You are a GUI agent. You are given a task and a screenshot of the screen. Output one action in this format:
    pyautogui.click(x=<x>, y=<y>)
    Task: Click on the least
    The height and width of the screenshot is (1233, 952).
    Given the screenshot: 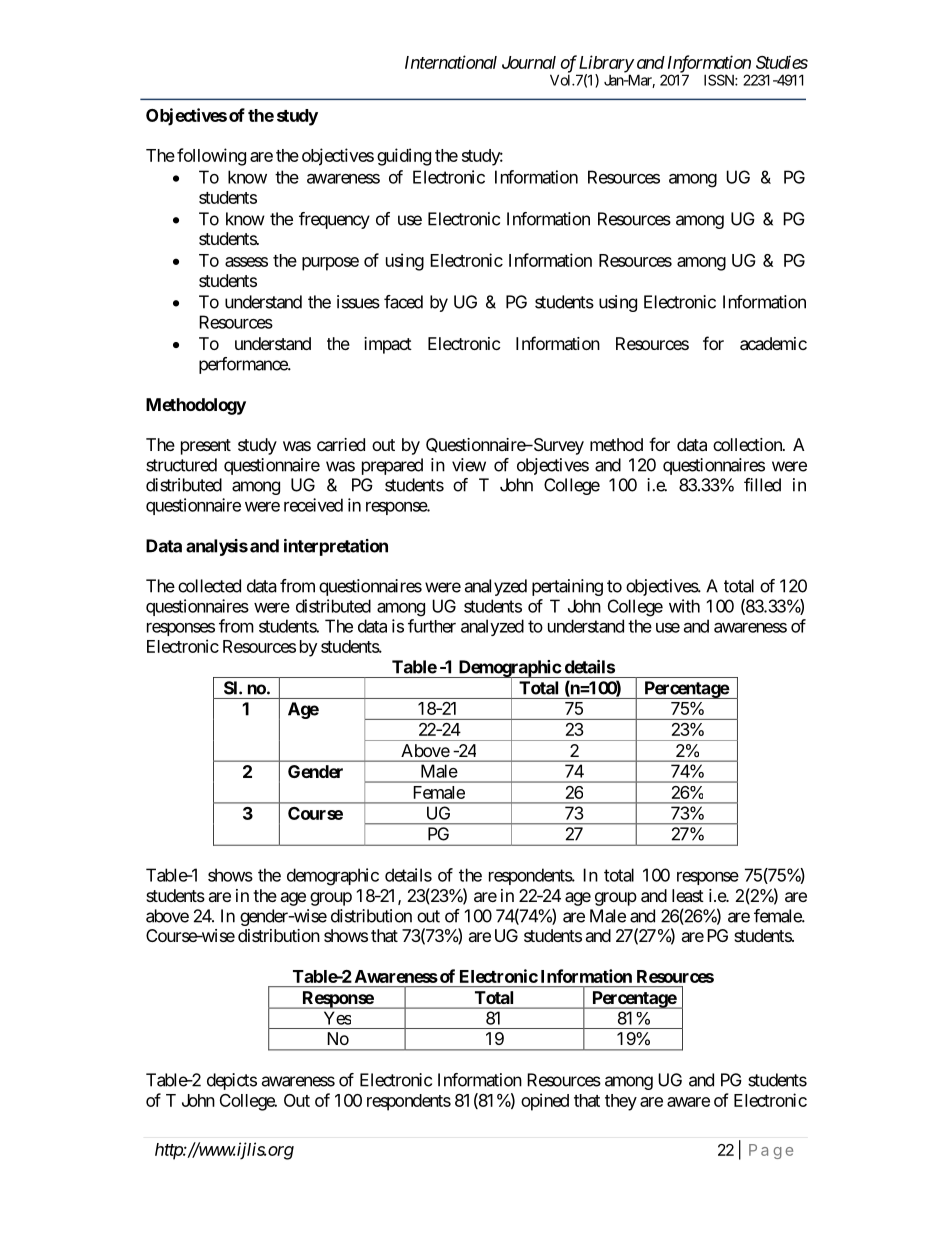 What is the action you would take?
    pyautogui.click(x=688, y=895)
